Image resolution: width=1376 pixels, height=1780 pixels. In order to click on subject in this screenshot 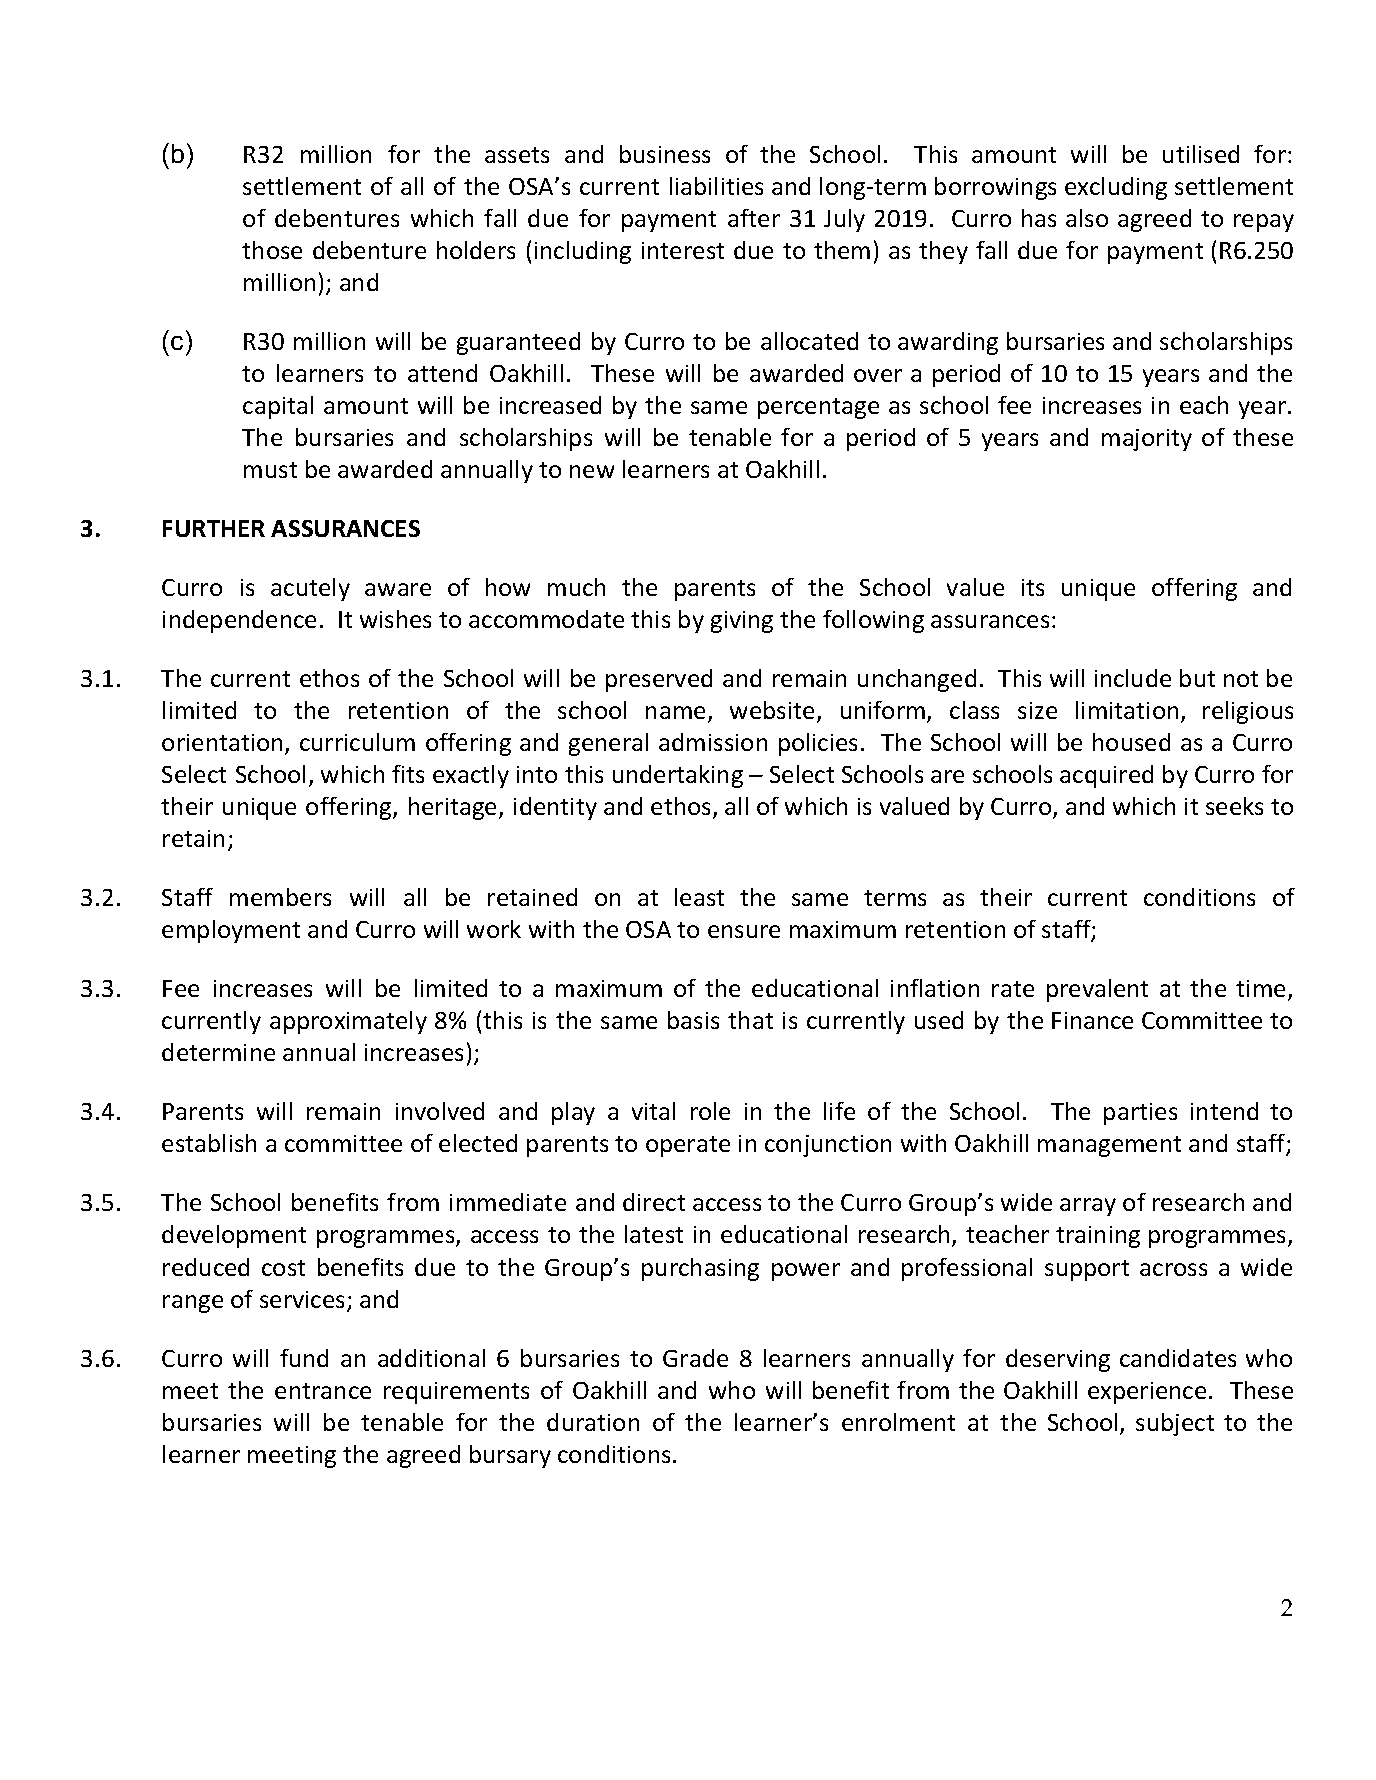, I will do `click(1175, 1424)`.
